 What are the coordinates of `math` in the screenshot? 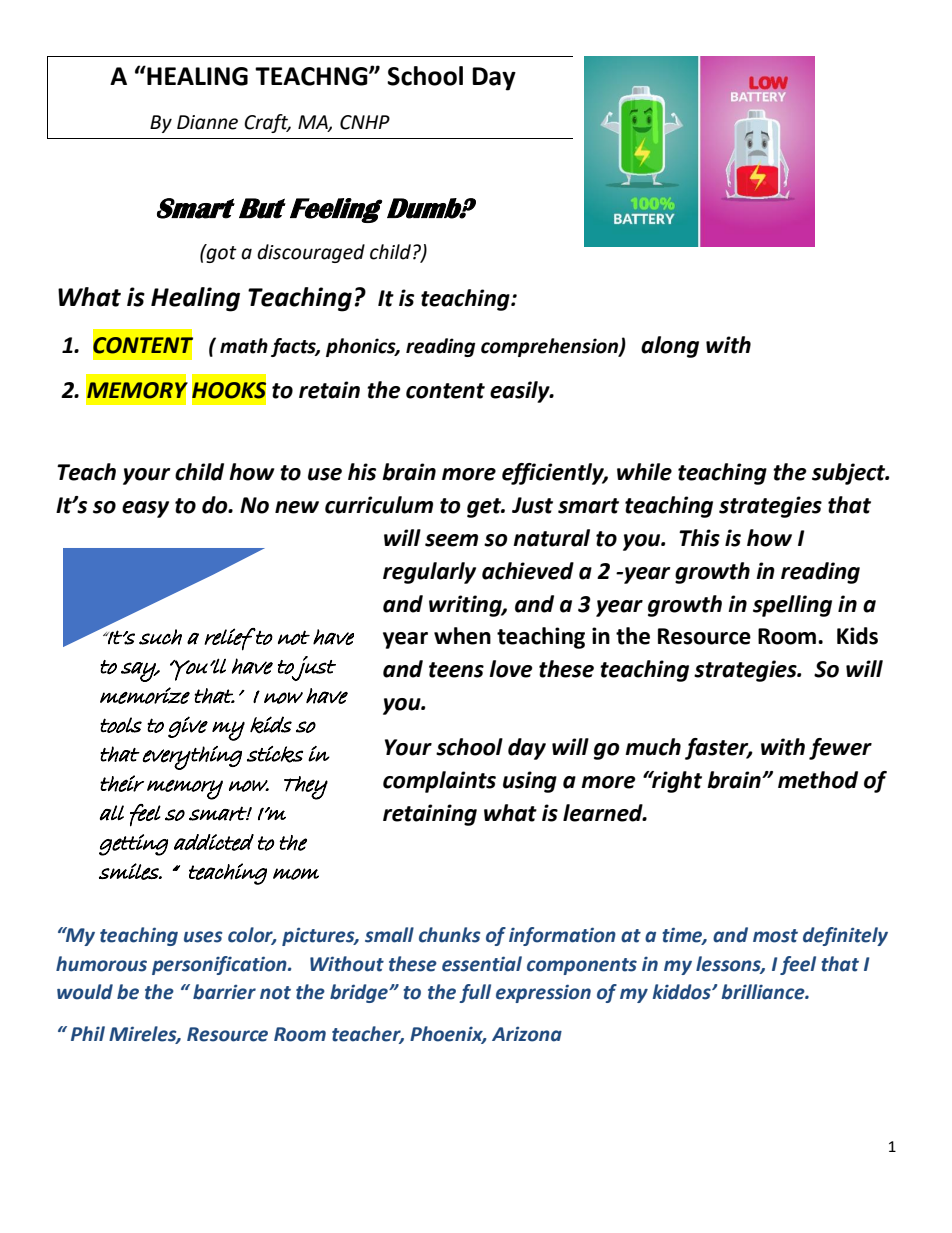 It's located at (244, 346).
